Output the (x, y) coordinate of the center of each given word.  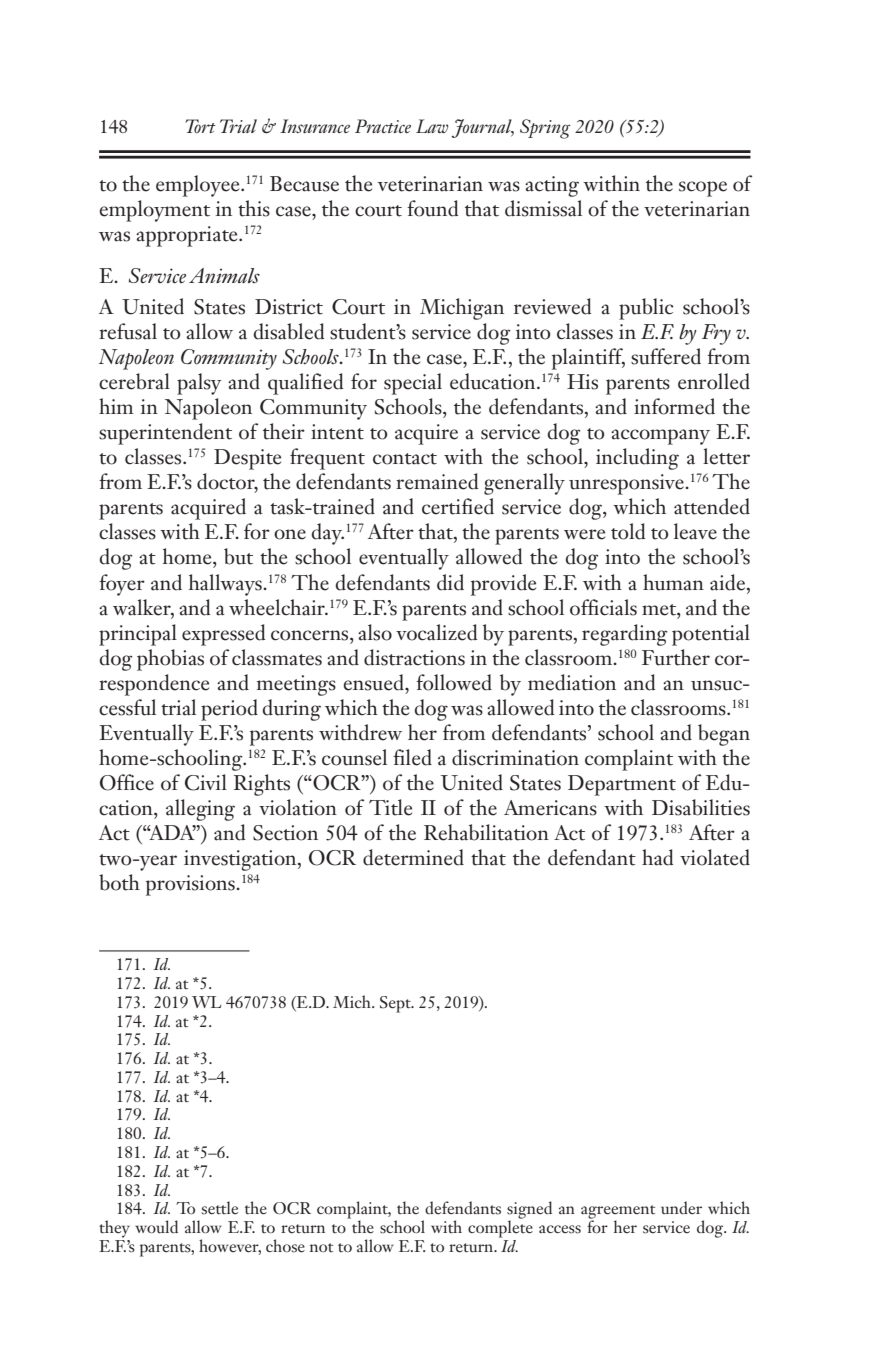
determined (413, 857)
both (119, 882)
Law (432, 126)
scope (703, 189)
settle (220, 1208)
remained (437, 481)
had (657, 857)
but (238, 556)
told (628, 531)
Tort (200, 126)
